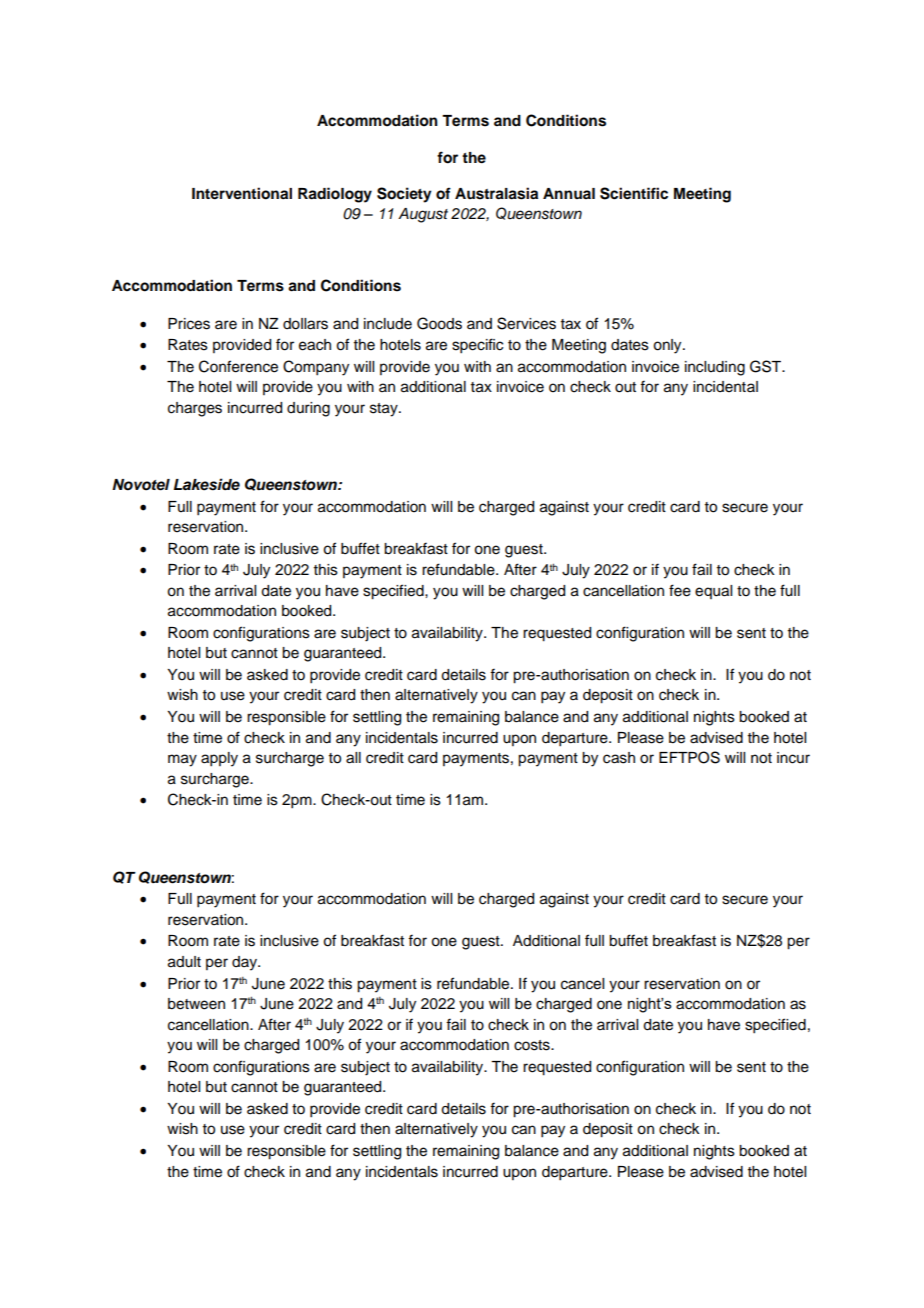  I want to click on Lakeside, so click(207, 484).
